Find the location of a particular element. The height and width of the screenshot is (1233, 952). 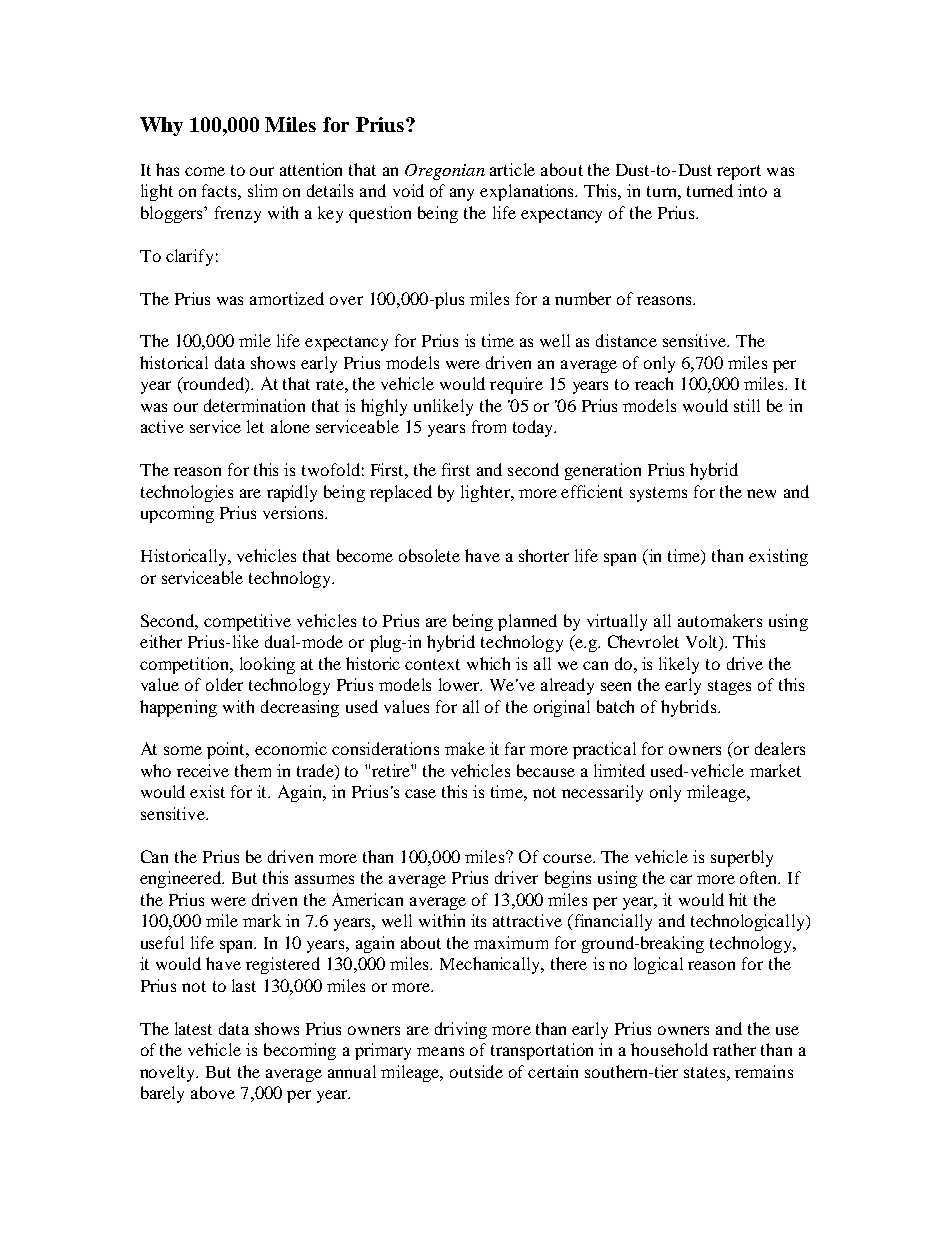

reach is located at coordinates (654, 383).
